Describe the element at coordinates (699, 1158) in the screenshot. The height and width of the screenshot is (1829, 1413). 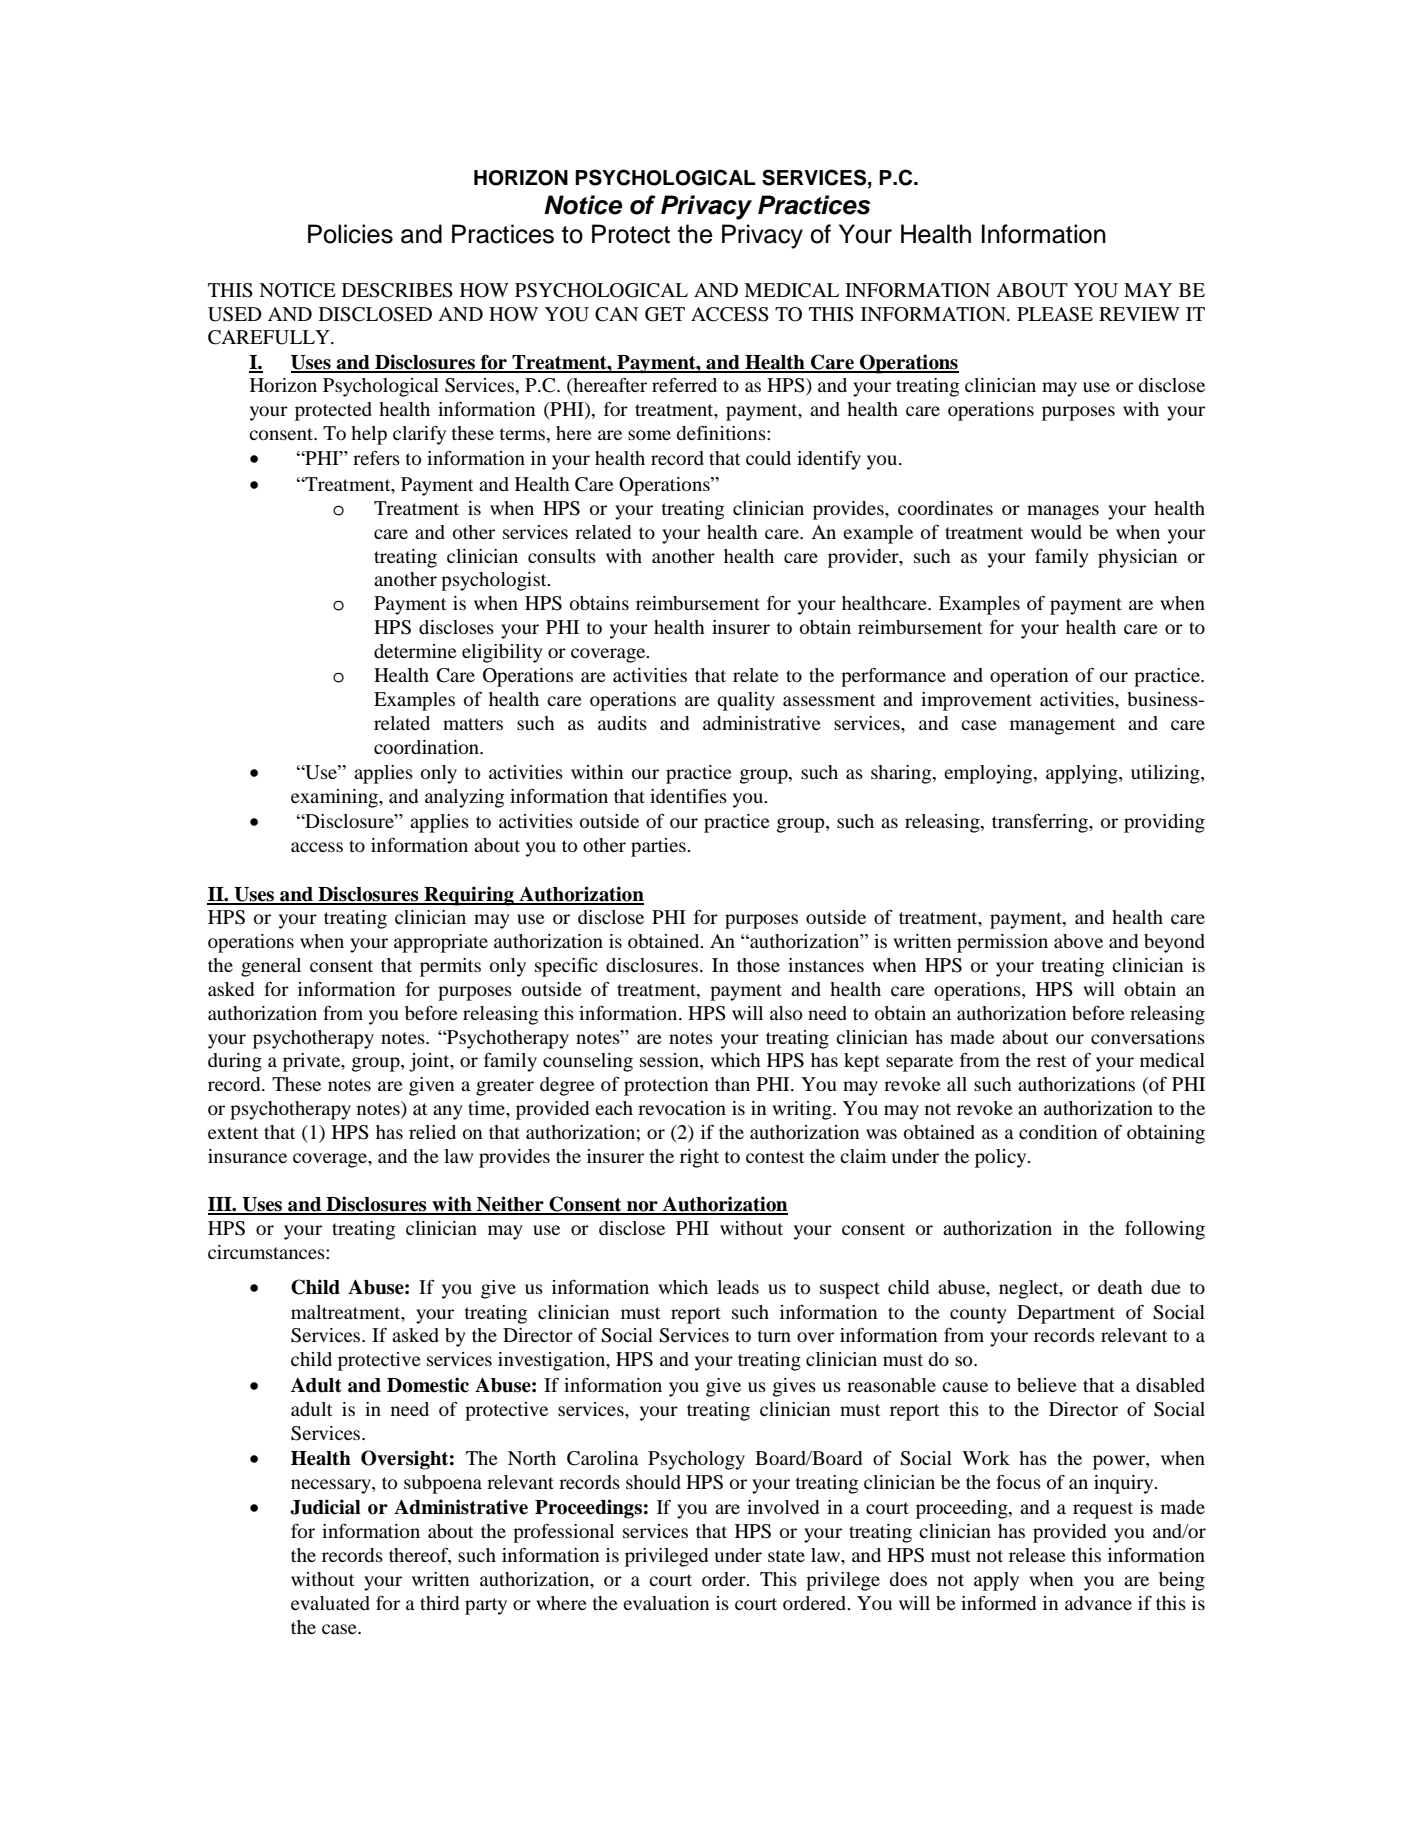
I see `right` at that location.
